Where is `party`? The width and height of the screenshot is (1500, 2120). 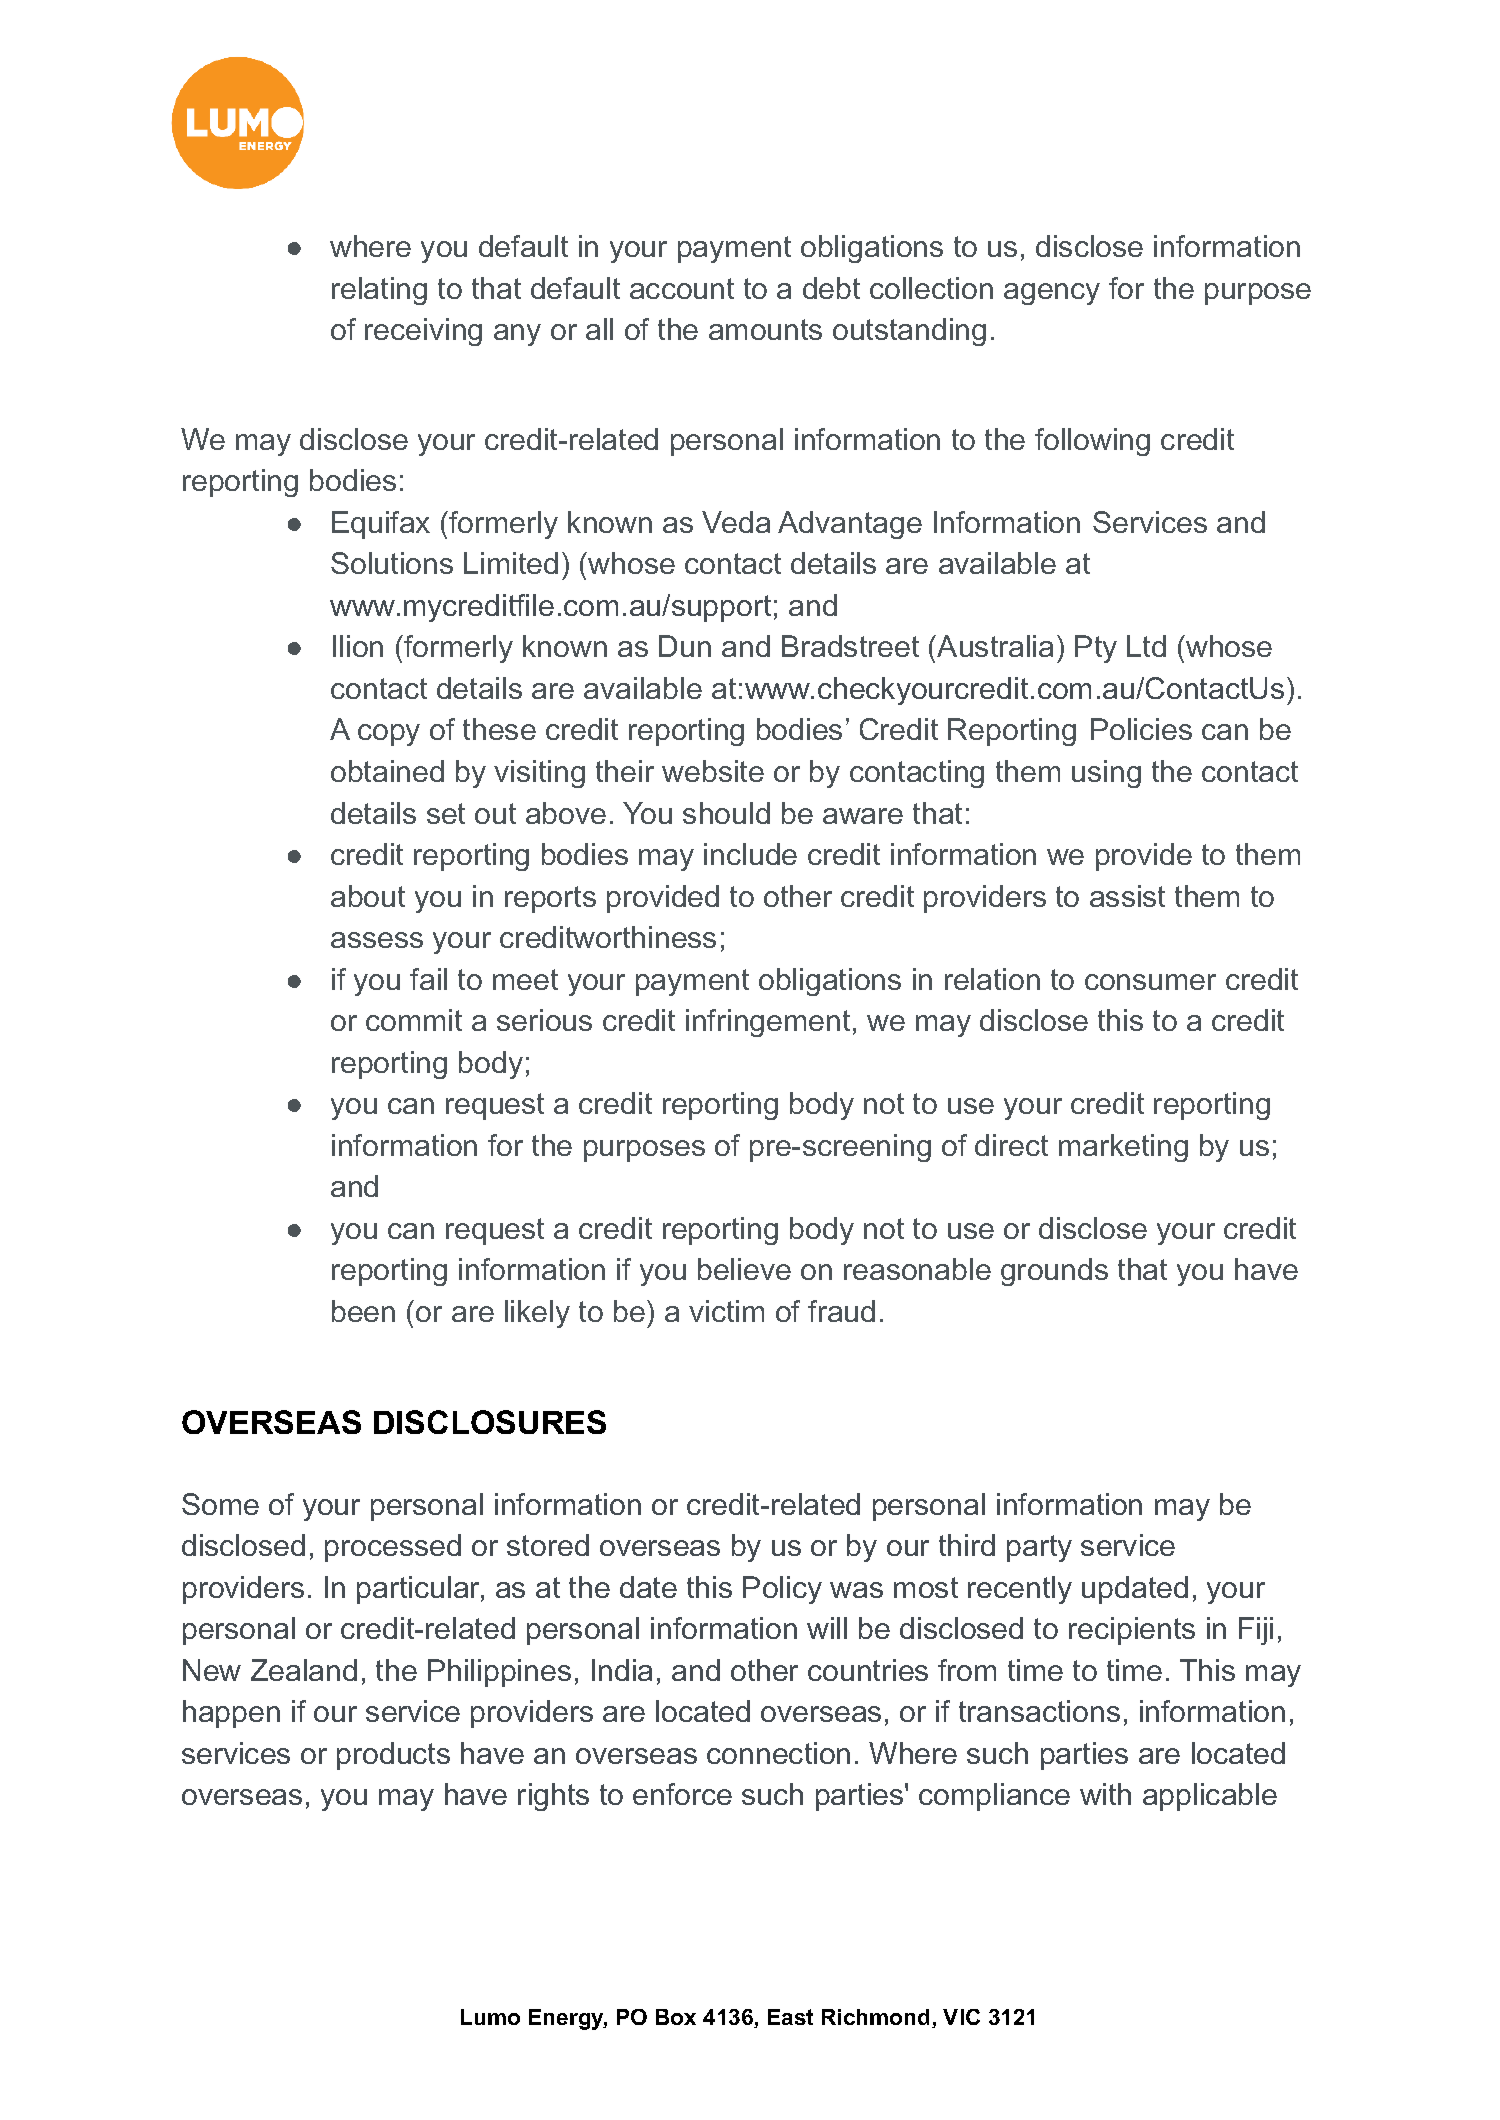
party is located at coordinates (1039, 1548).
